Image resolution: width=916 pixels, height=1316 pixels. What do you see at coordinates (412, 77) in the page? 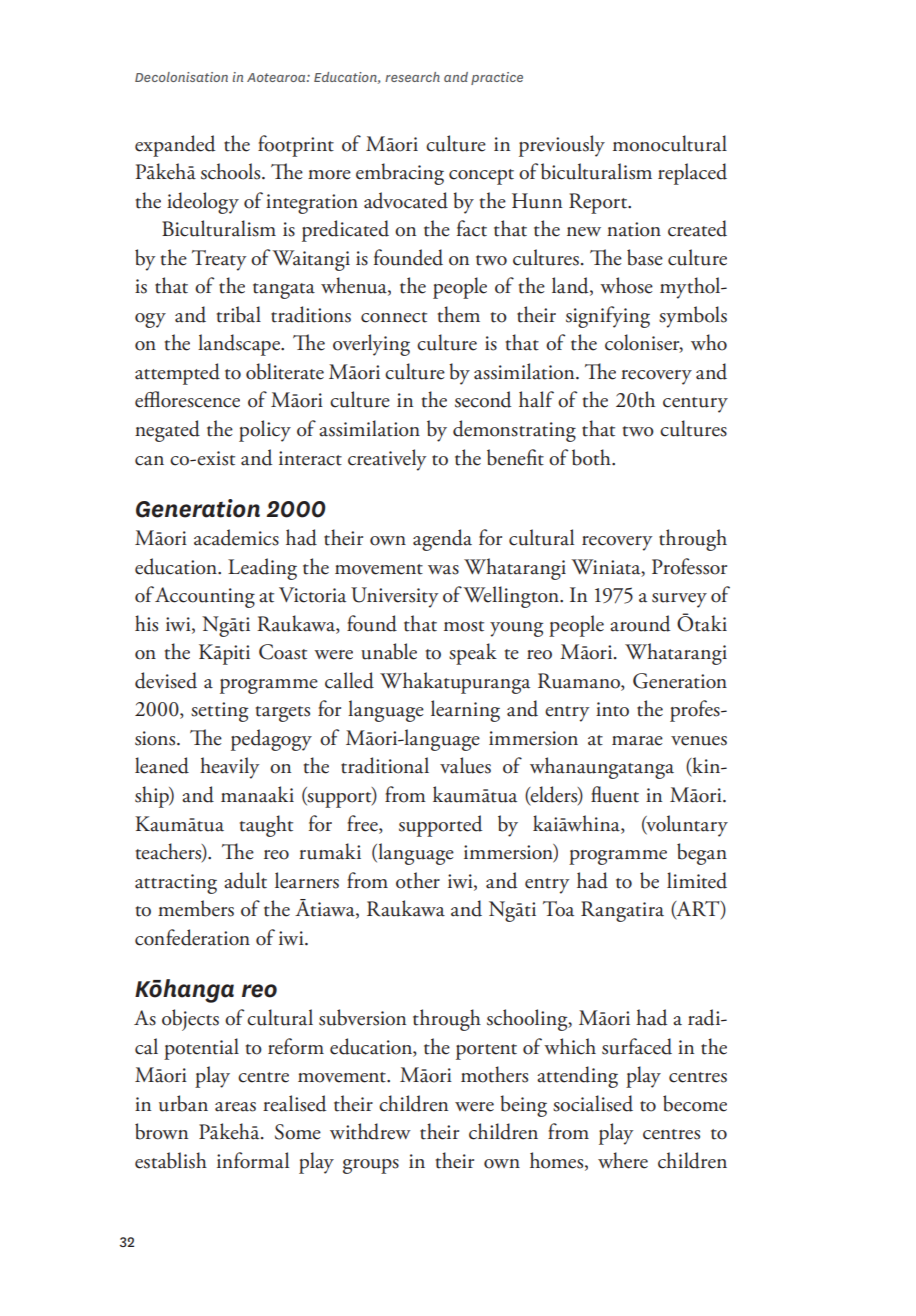
I see `research` at bounding box center [412, 77].
